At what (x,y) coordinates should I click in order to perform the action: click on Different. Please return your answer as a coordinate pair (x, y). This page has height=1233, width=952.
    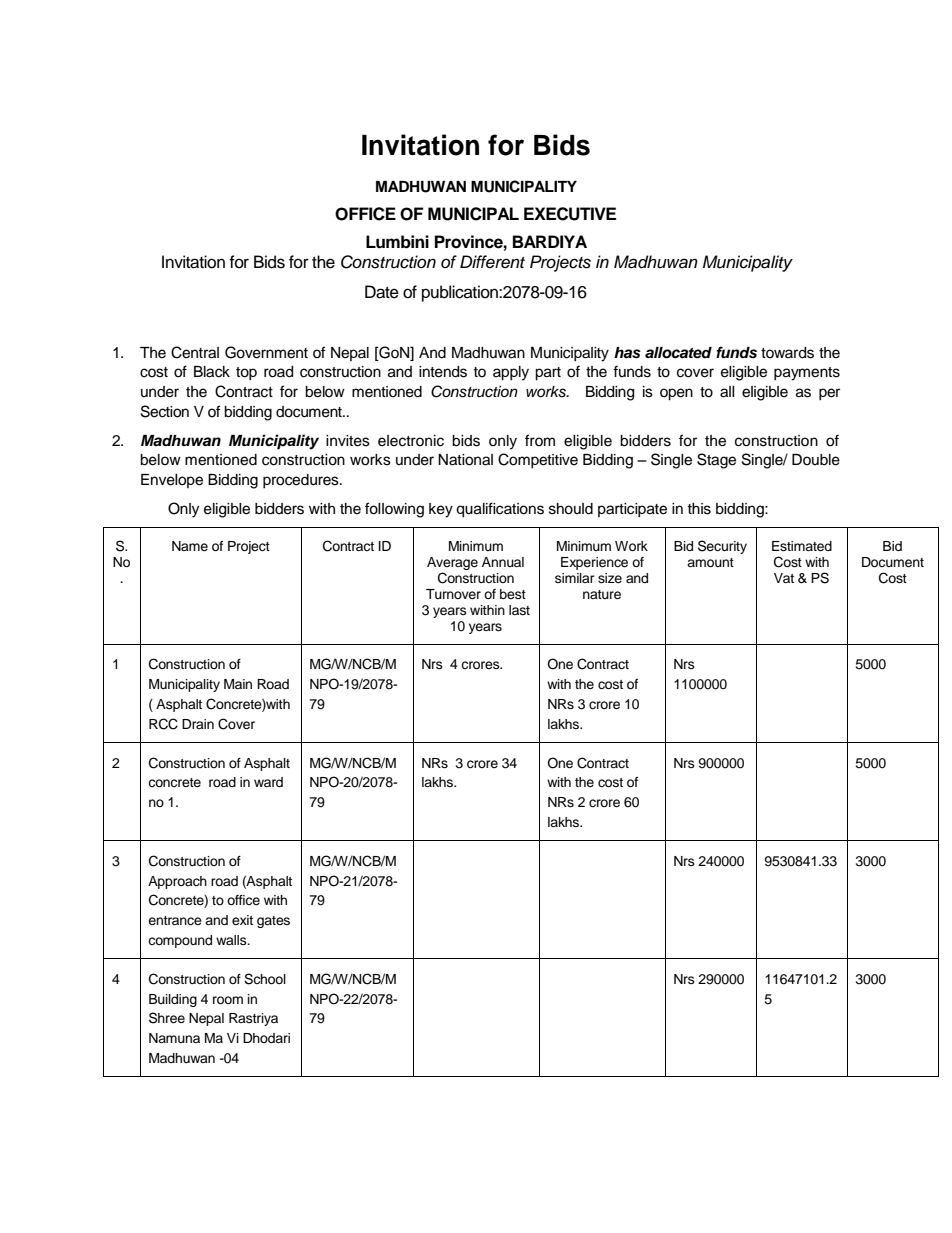
    Looking at the image, I should click on (492, 262).
